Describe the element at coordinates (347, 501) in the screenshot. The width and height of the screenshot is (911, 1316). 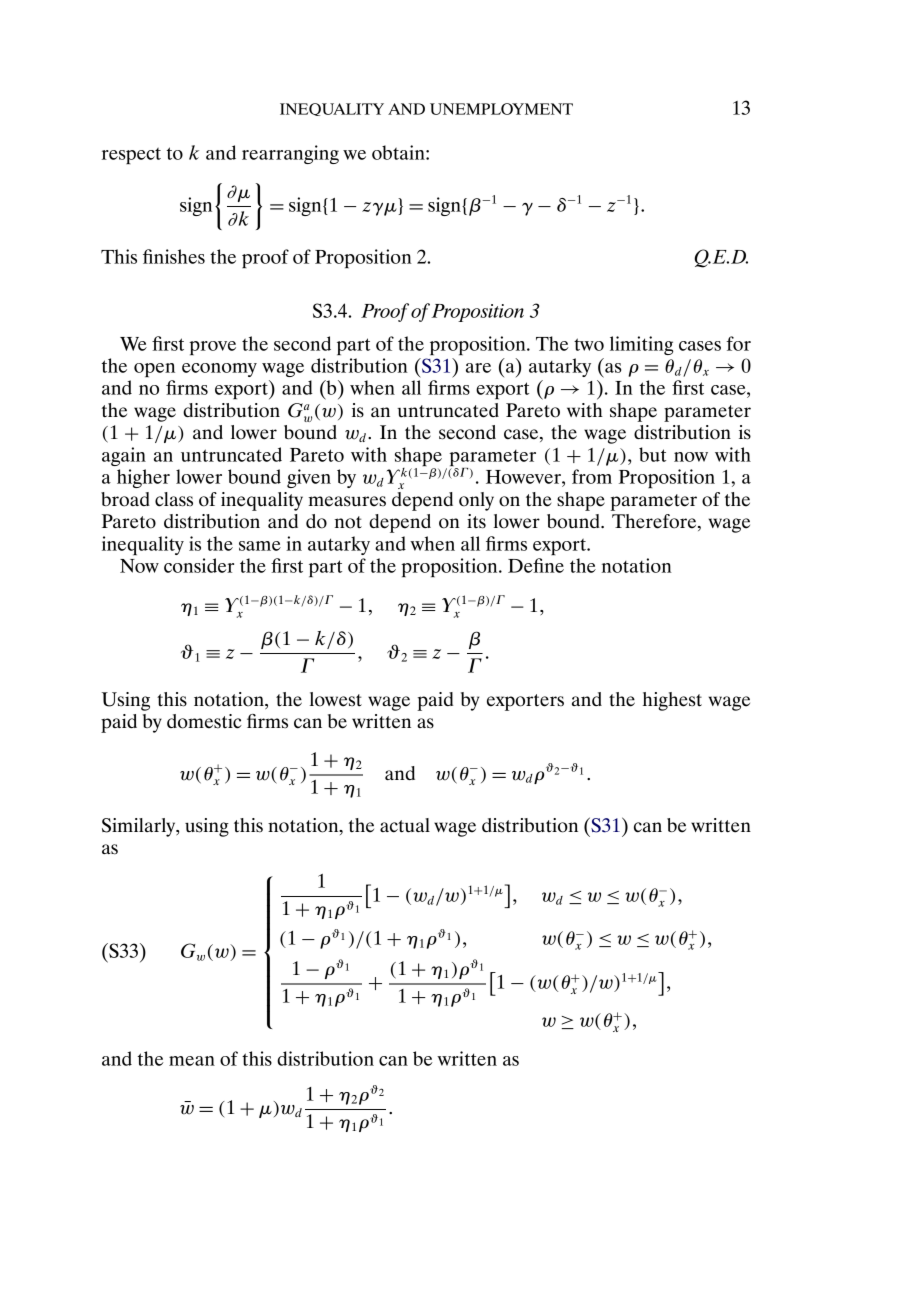
I see `measures` at that location.
